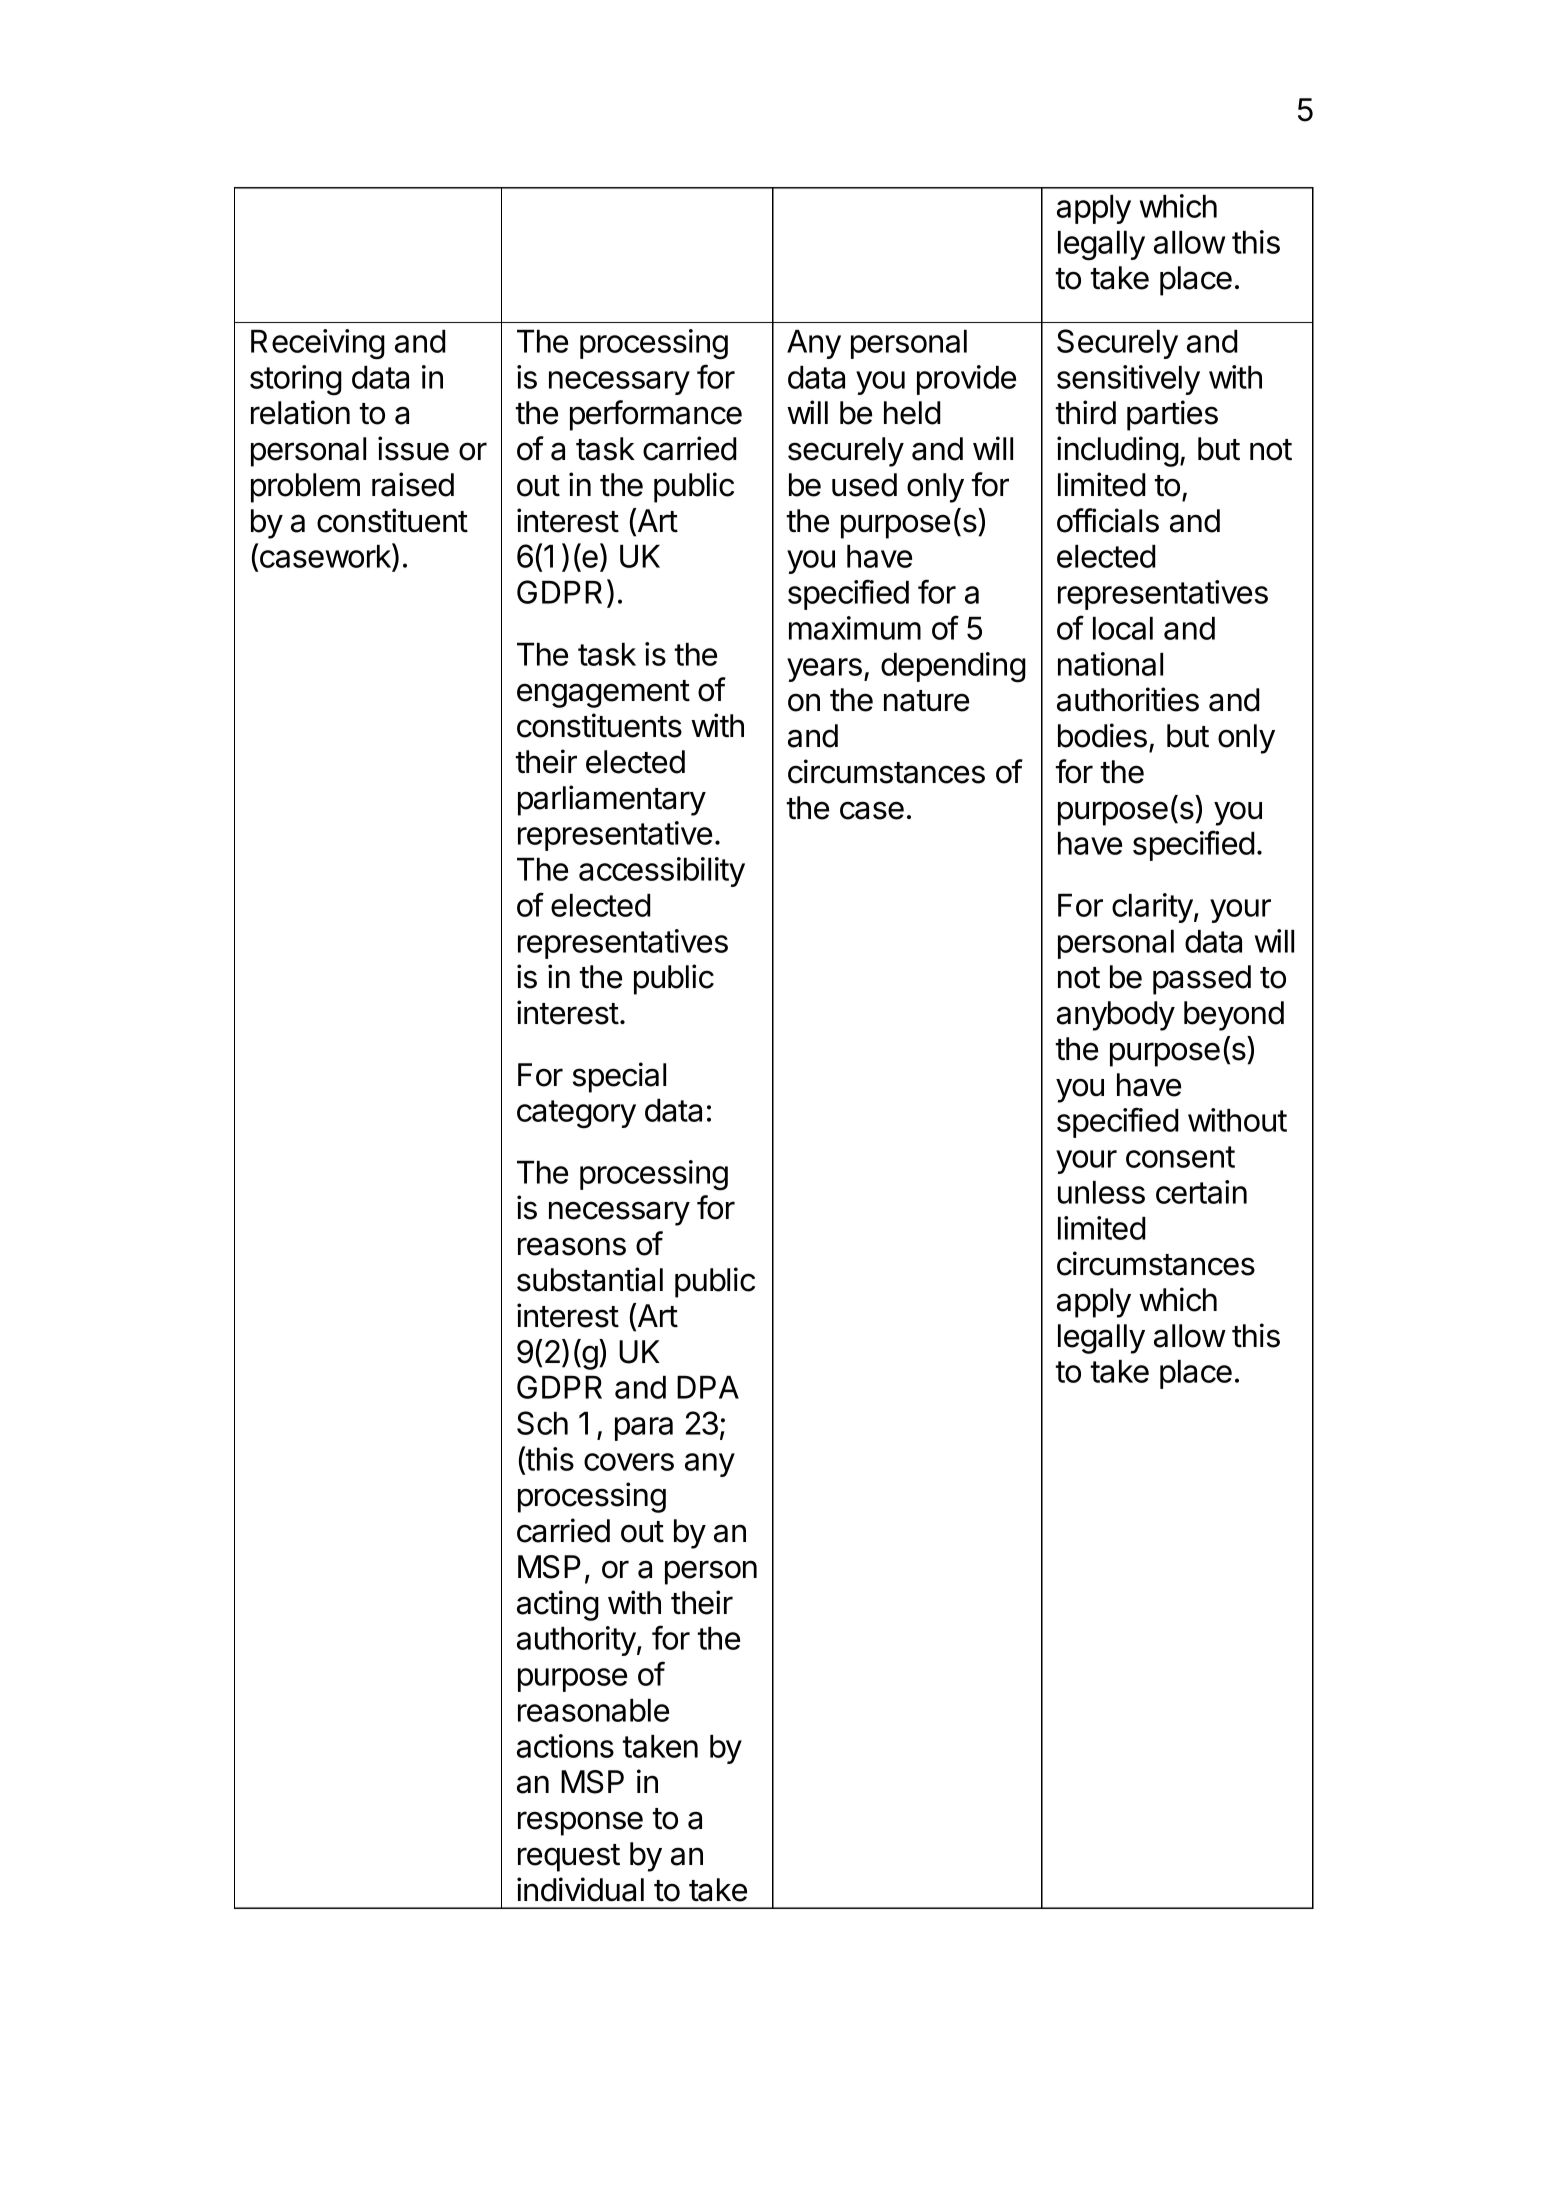 The height and width of the screenshot is (2188, 1547). Describe the element at coordinates (1128, 380) in the screenshot. I see `sensitively` at that location.
